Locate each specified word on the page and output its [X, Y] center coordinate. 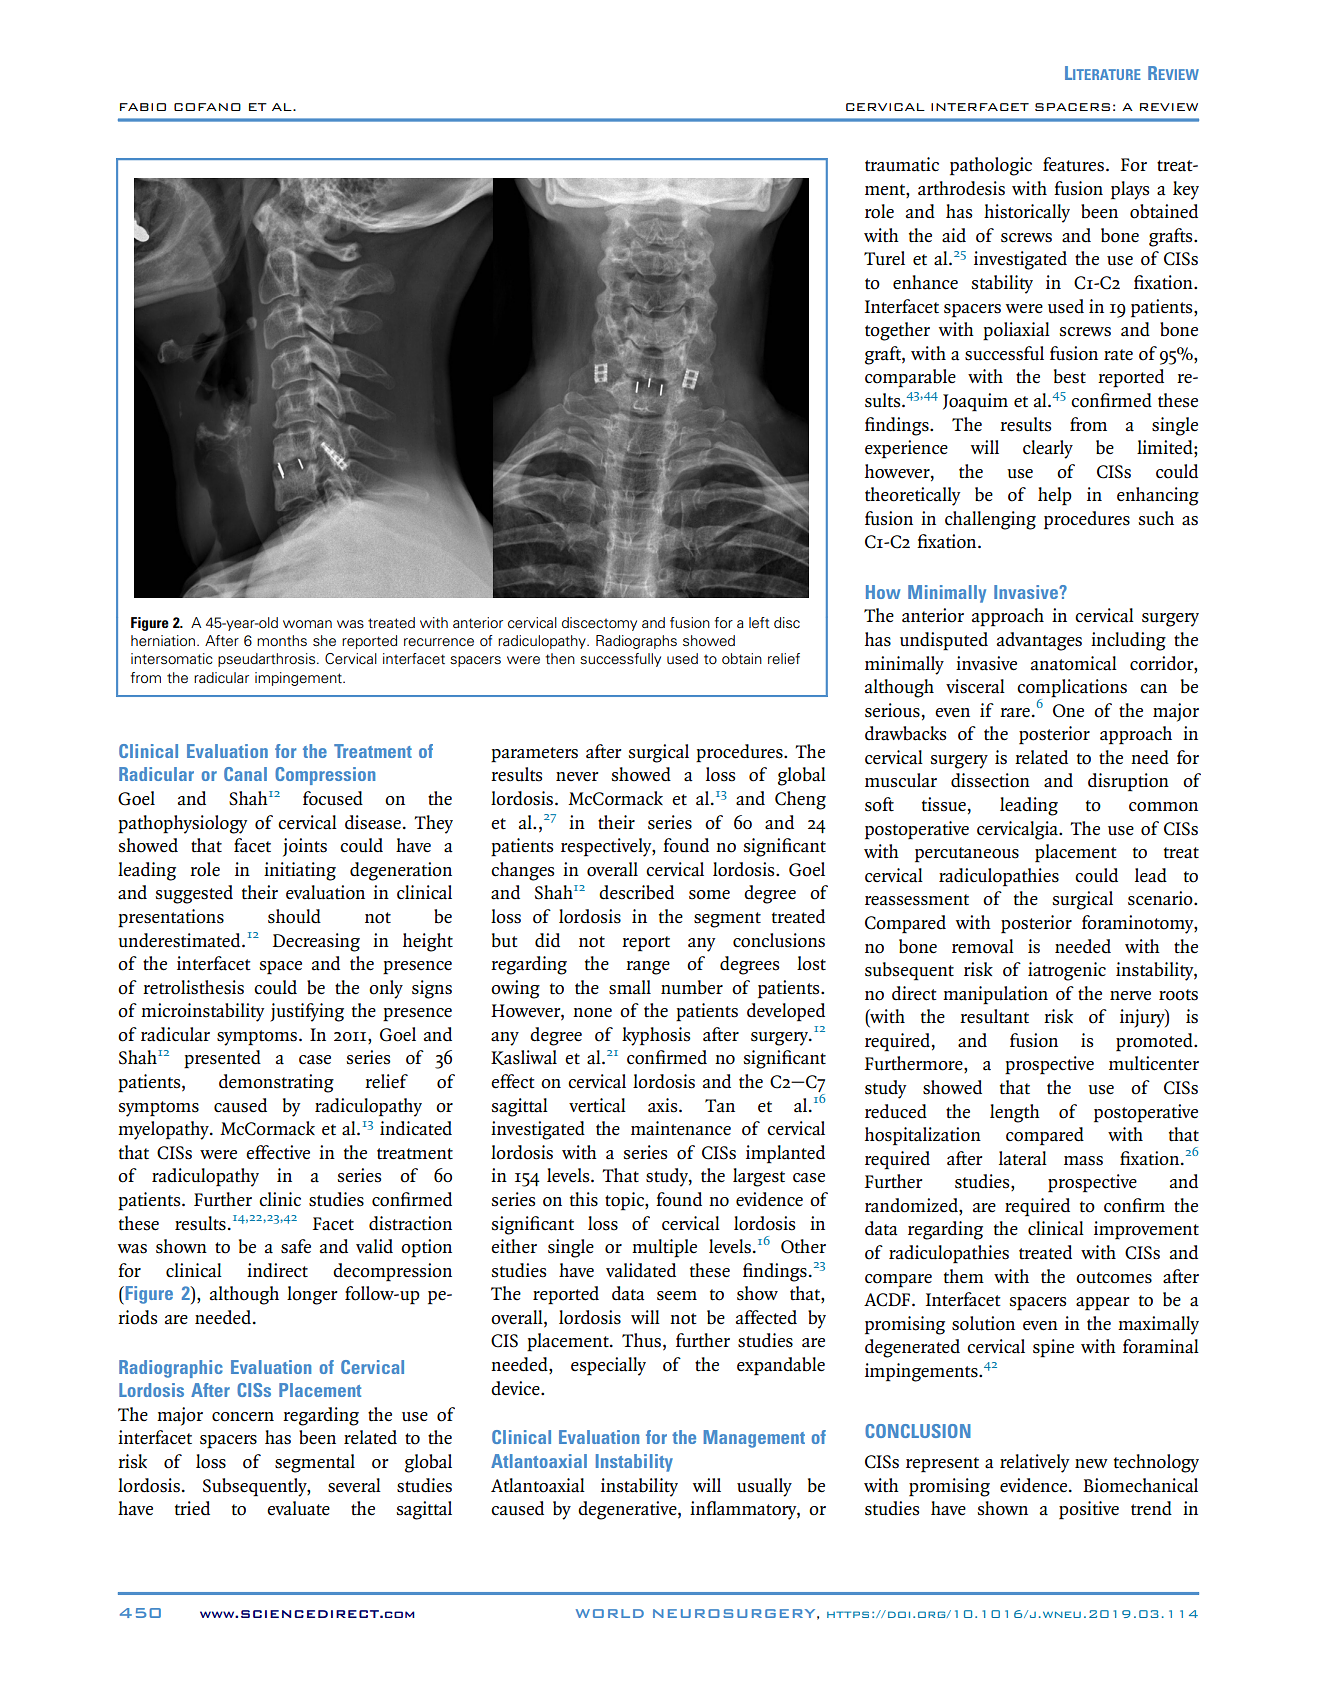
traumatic [902, 164]
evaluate [298, 1508]
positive [1089, 1510]
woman [307, 624]
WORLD [610, 1613]
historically [1027, 213]
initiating [300, 871]
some [709, 895]
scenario [1161, 898]
